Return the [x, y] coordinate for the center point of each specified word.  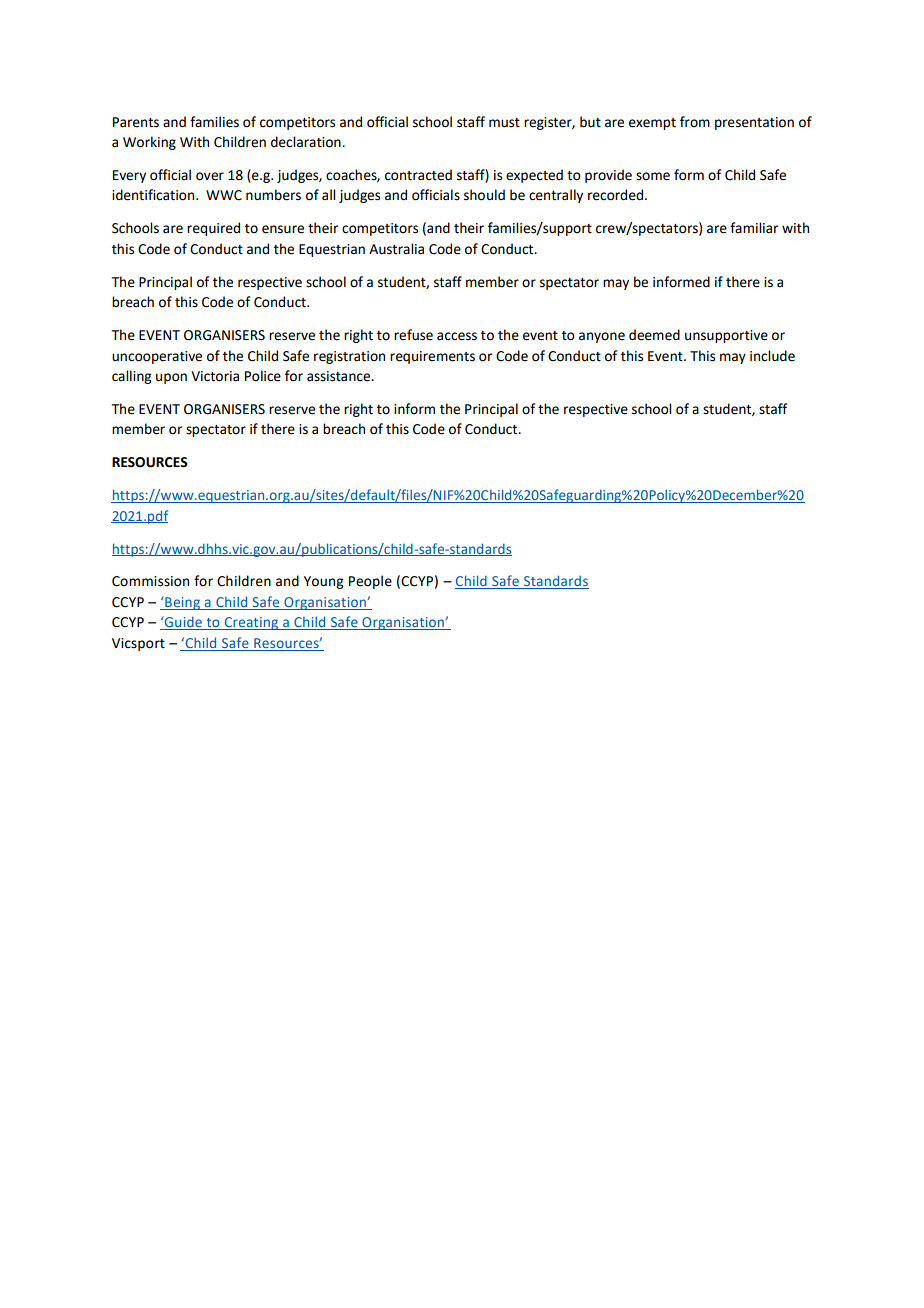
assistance [340, 376]
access [457, 336]
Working [149, 143]
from [695, 122]
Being [182, 603]
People [370, 582]
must [504, 123]
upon [171, 378]
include [772, 356]
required [213, 229]
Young [323, 582]
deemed [654, 335]
